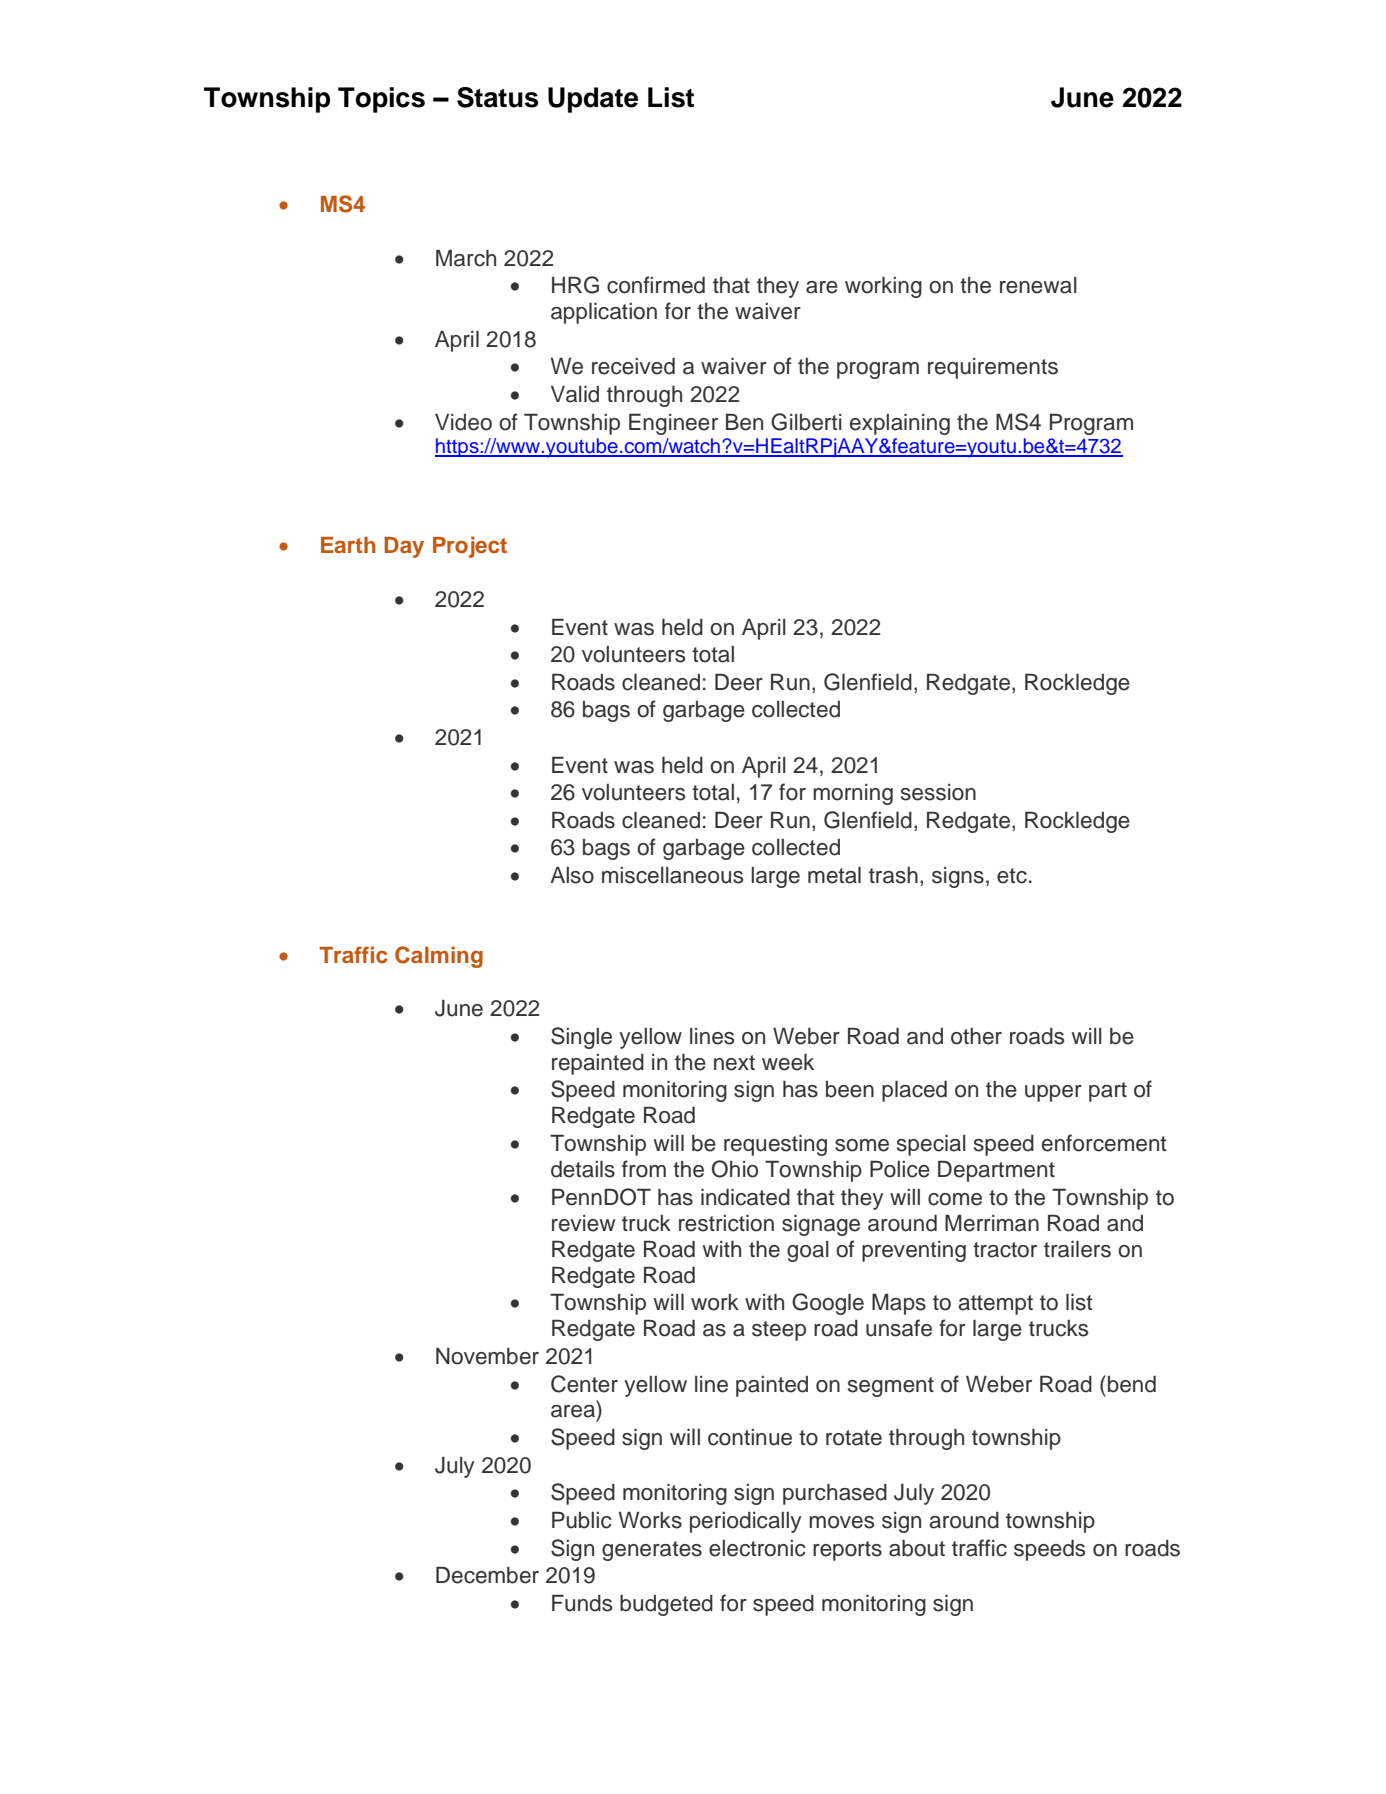 This screenshot has width=1386, height=1794. What do you see at coordinates (497, 97) in the screenshot?
I see `Status` at bounding box center [497, 97].
